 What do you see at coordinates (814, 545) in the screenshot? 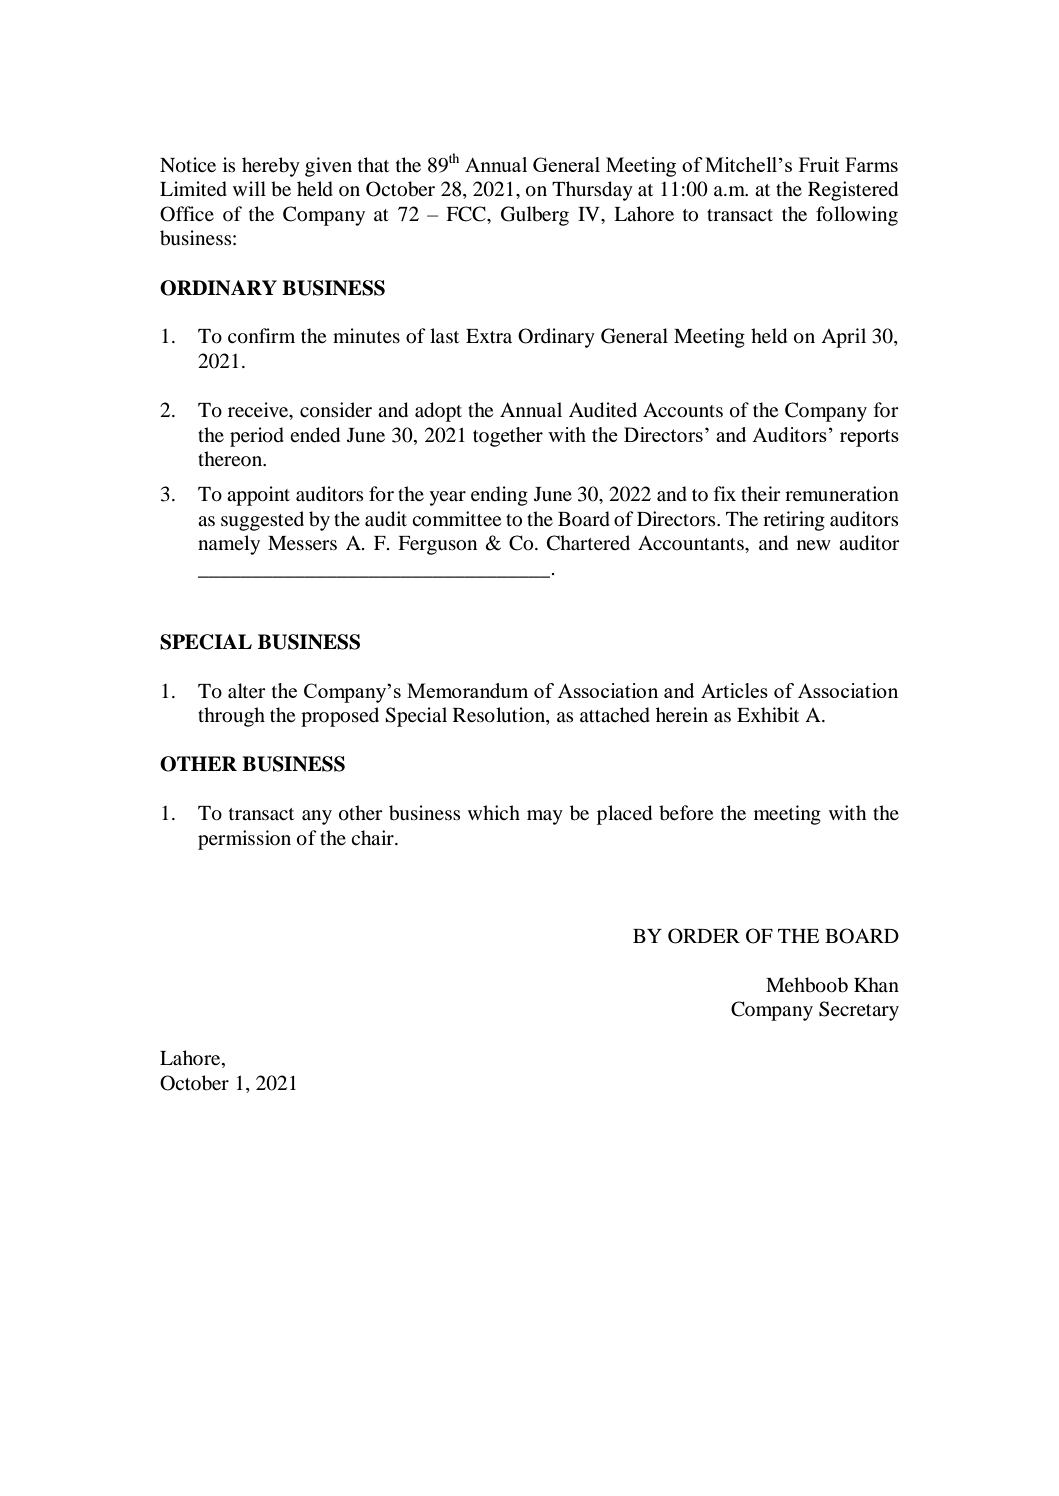
I see `new` at bounding box center [814, 545].
